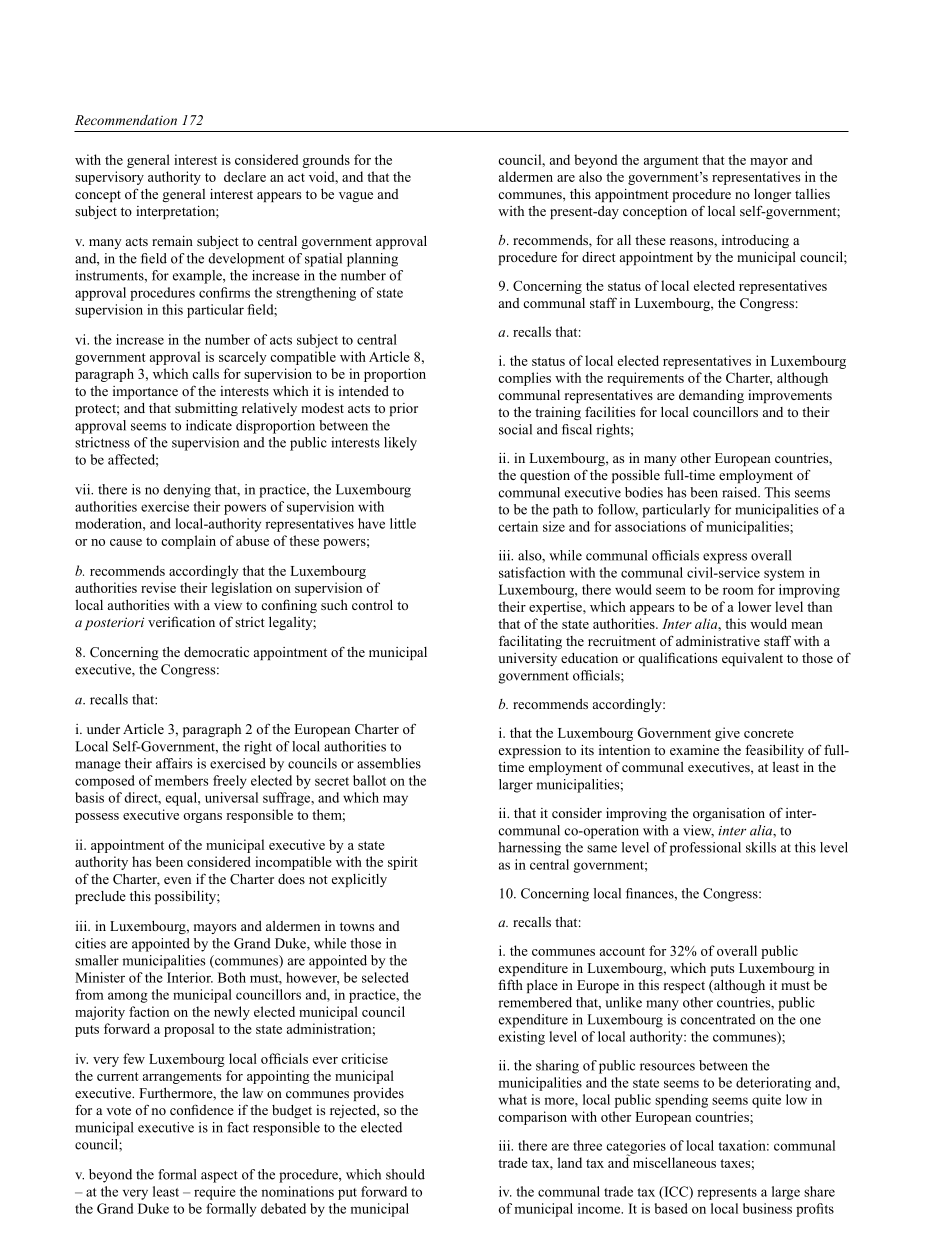 The image size is (952, 1233). Describe the element at coordinates (187, 491) in the document. I see `denying` at that location.
